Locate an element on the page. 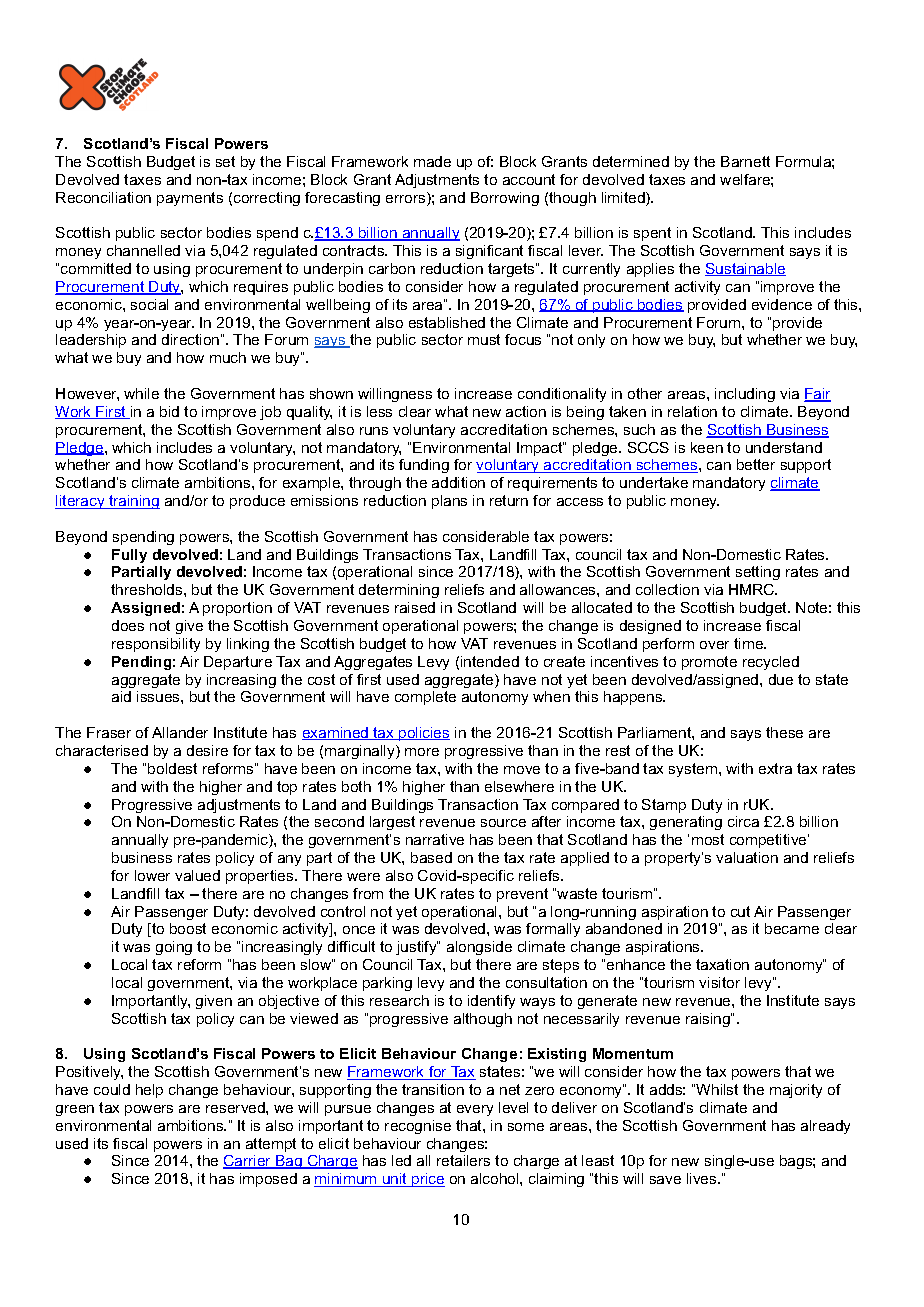 This page has width=924, height=1307. Carrier is located at coordinates (248, 1162).
